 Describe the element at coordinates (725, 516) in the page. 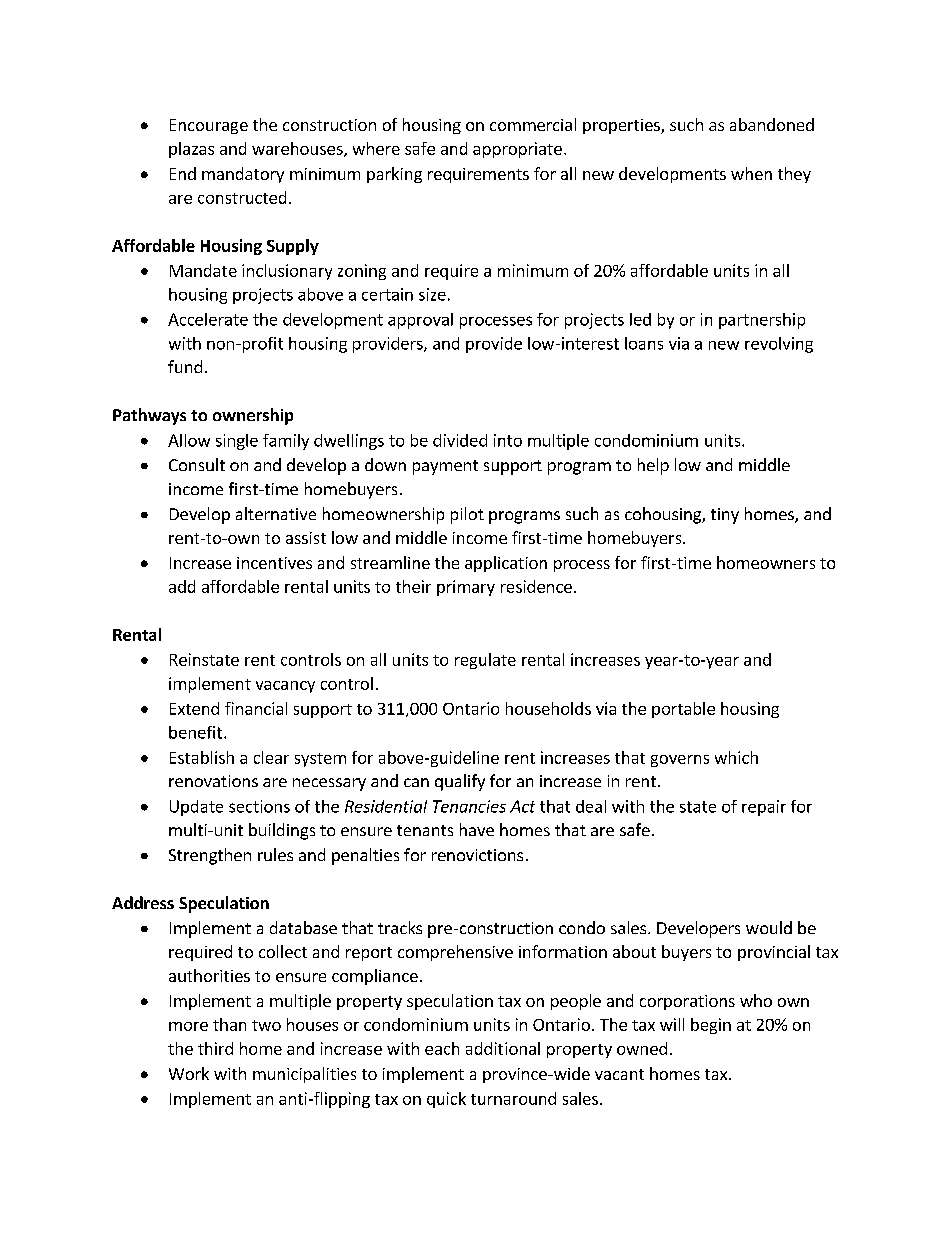

I see `tiny` at that location.
